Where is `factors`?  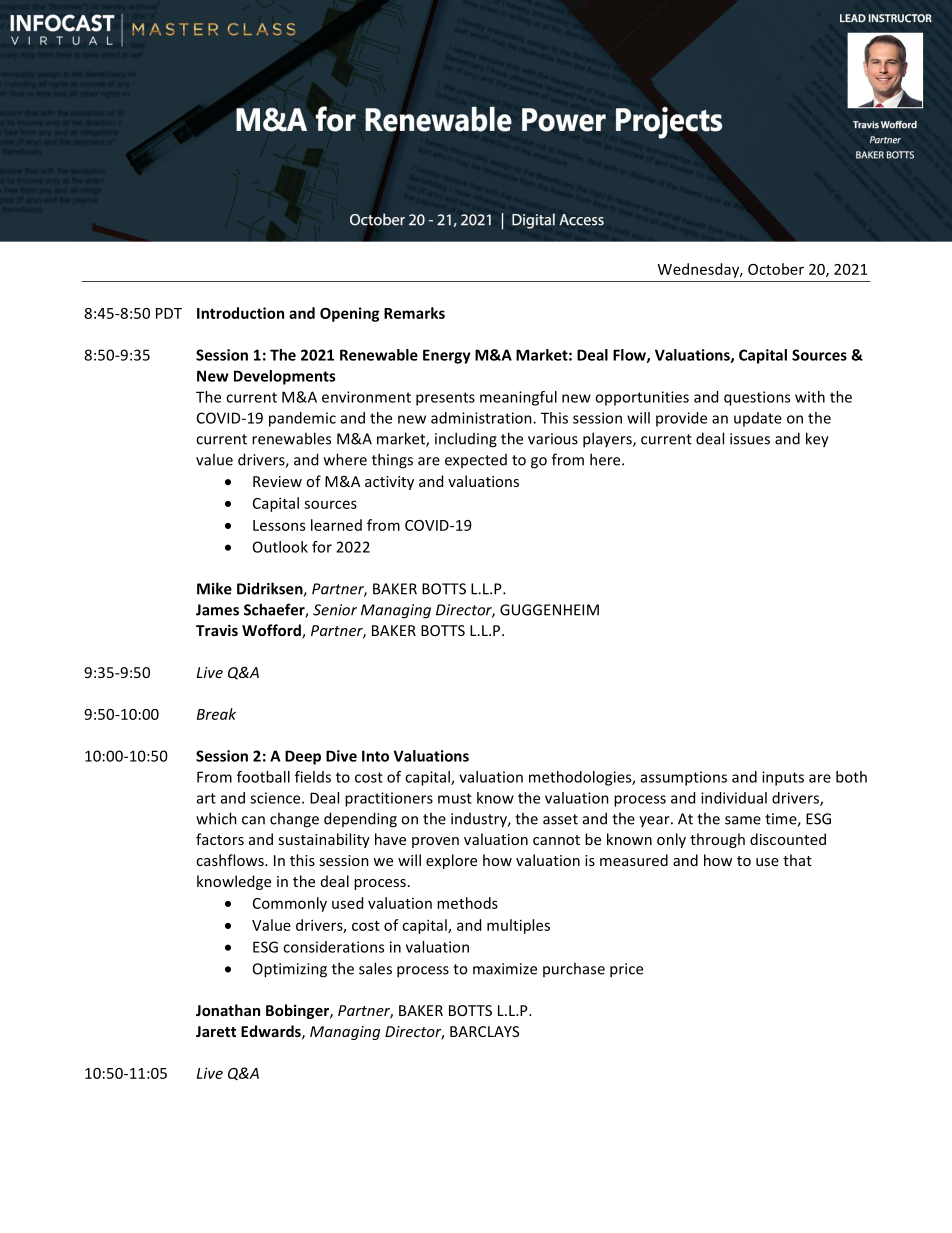
factors is located at coordinates (220, 839).
